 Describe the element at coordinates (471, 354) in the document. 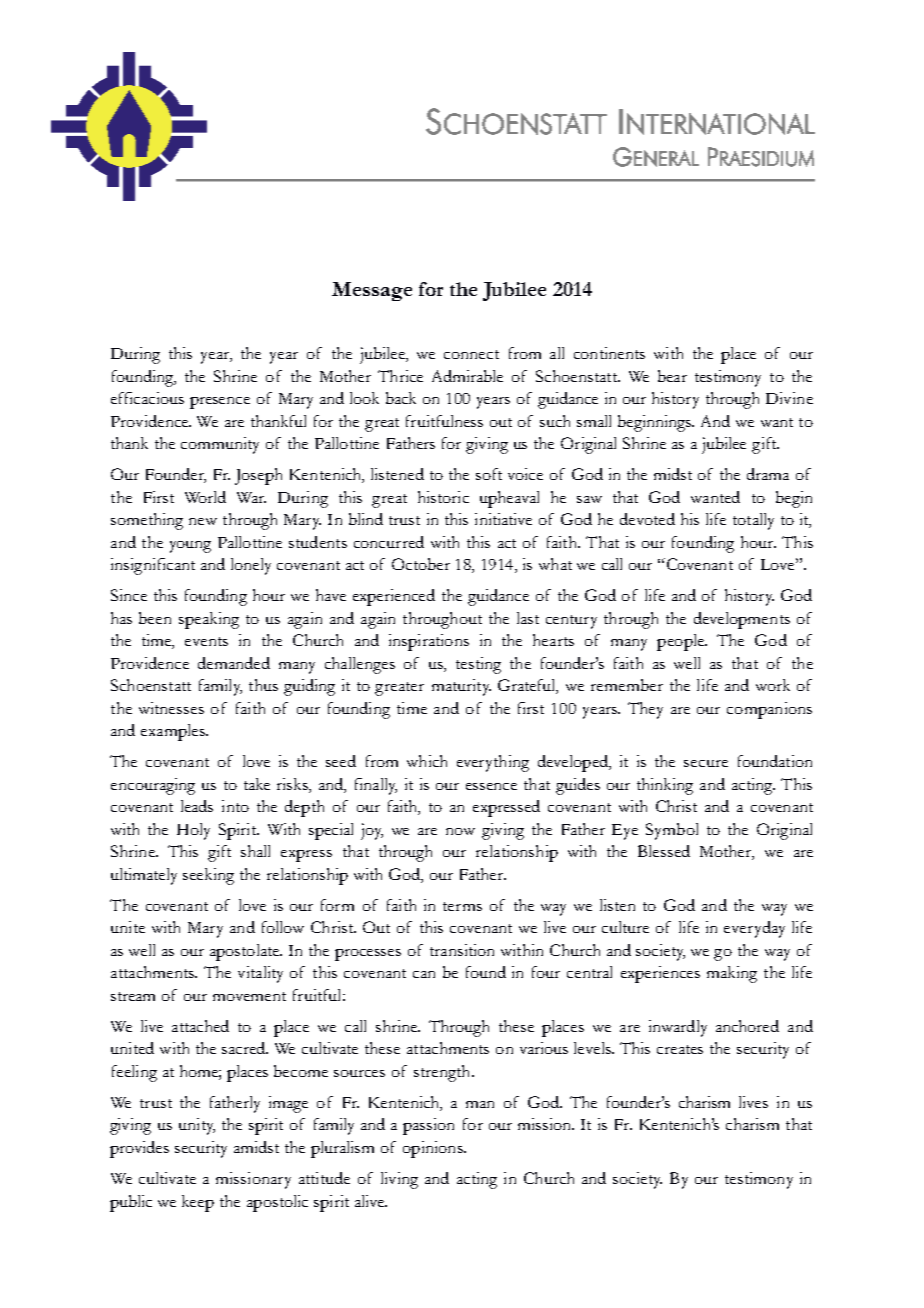

I see `connect` at that location.
